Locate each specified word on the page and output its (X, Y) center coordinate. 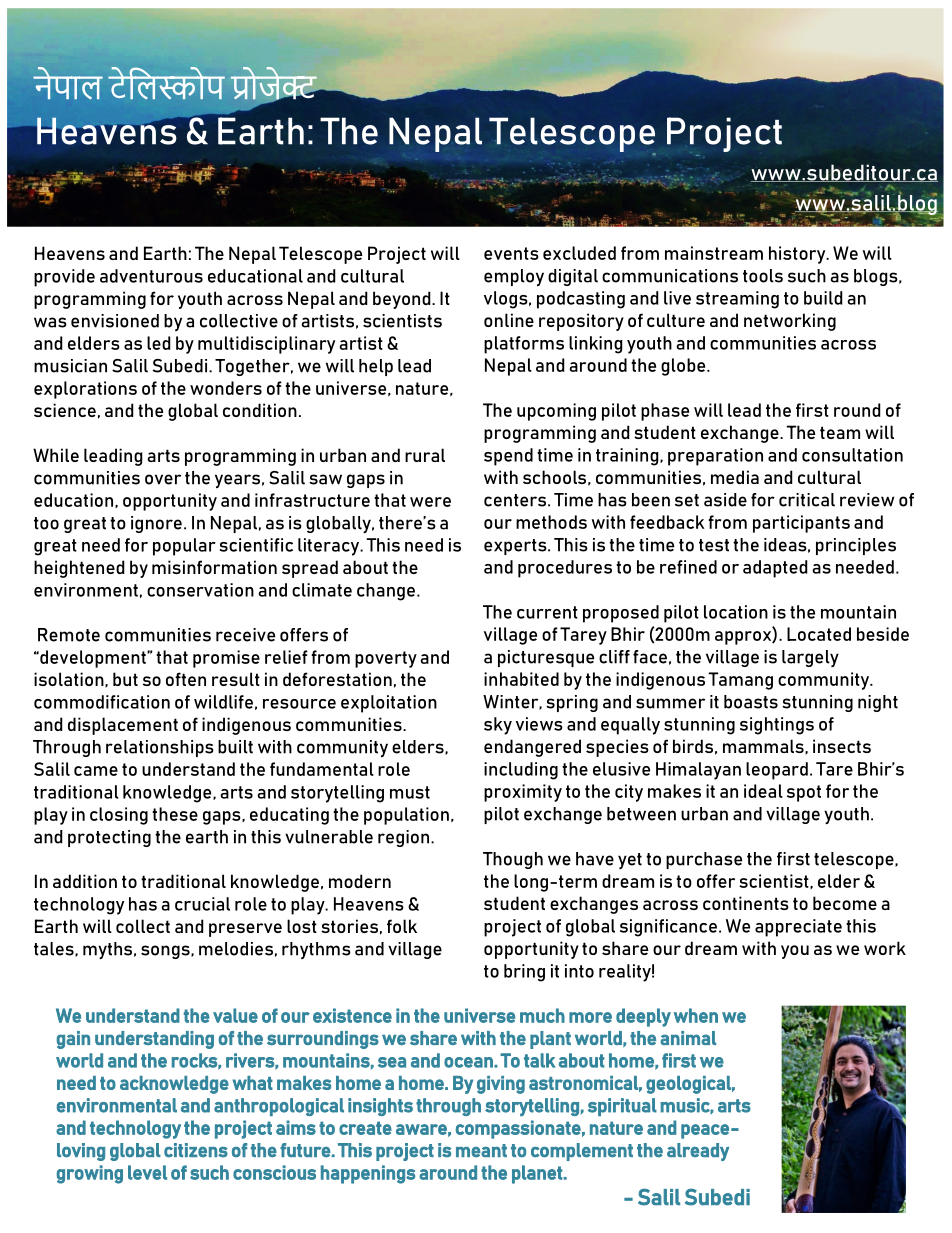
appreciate (798, 928)
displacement (123, 726)
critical (807, 500)
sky (498, 726)
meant (481, 1151)
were (430, 502)
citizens (196, 1150)
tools (763, 276)
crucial (202, 904)
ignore (156, 524)
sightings (777, 726)
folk (402, 926)
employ (514, 277)
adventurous (151, 276)
